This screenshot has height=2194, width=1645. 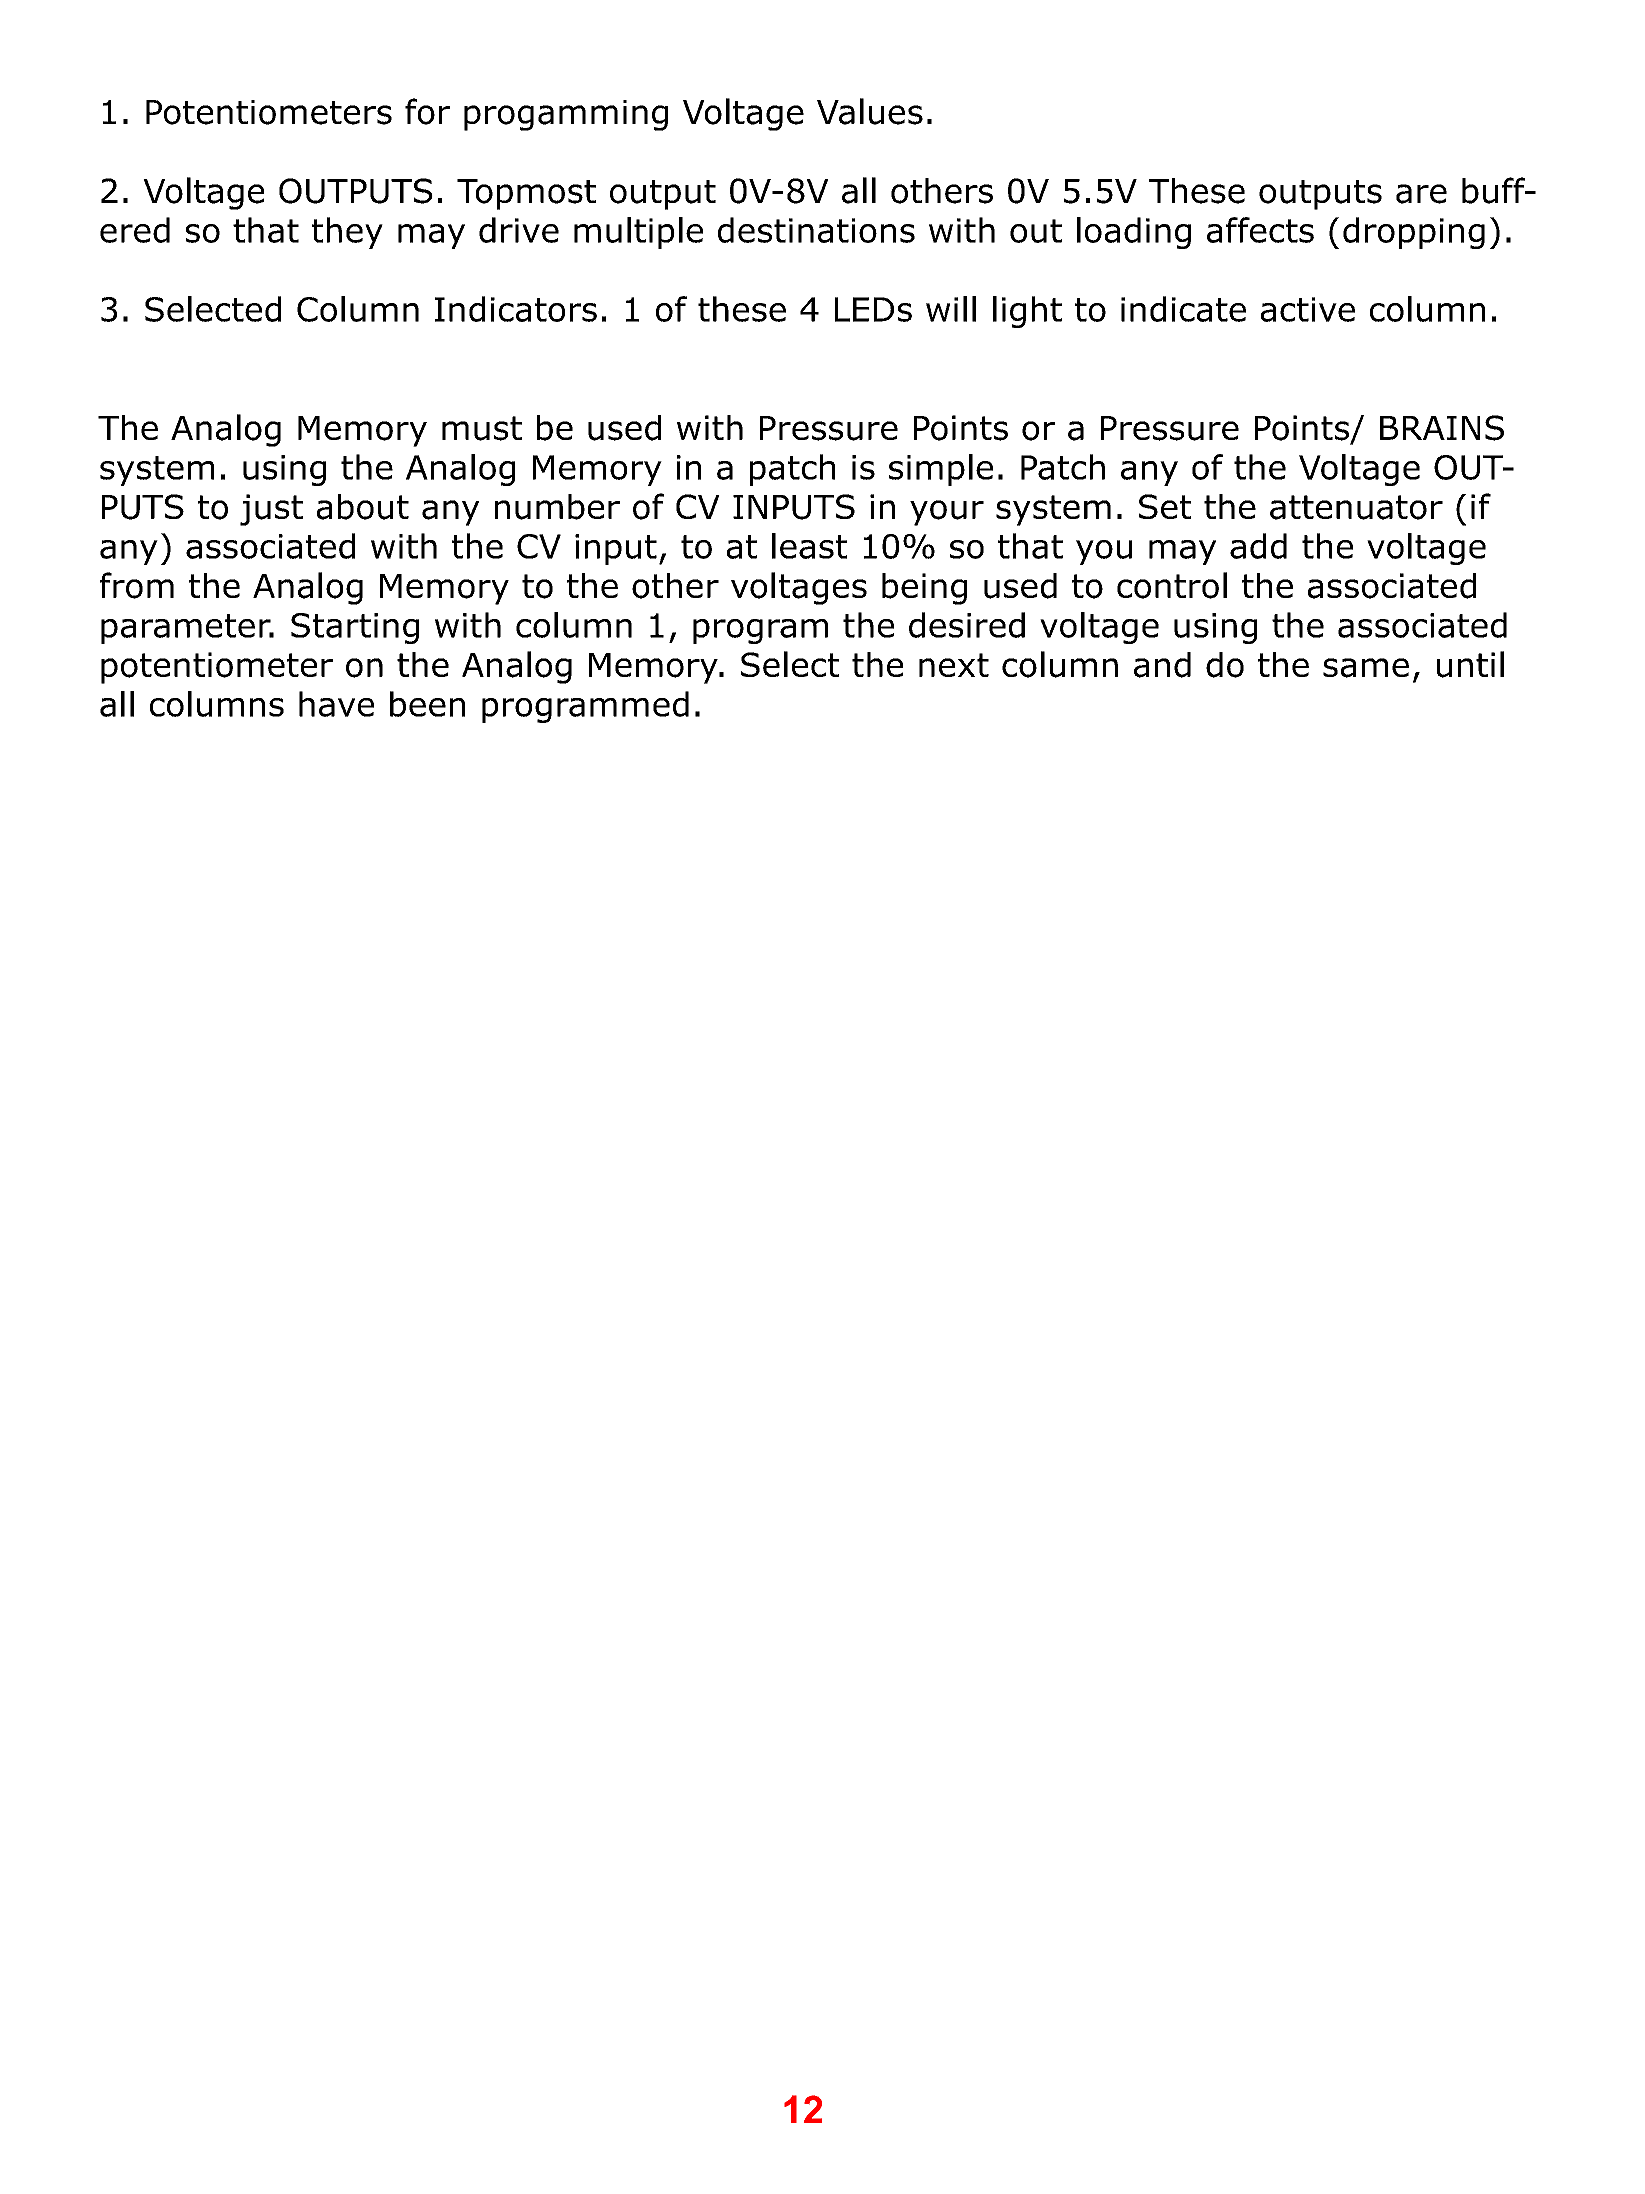 What do you see at coordinates (336, 704) in the screenshot?
I see `have` at bounding box center [336, 704].
